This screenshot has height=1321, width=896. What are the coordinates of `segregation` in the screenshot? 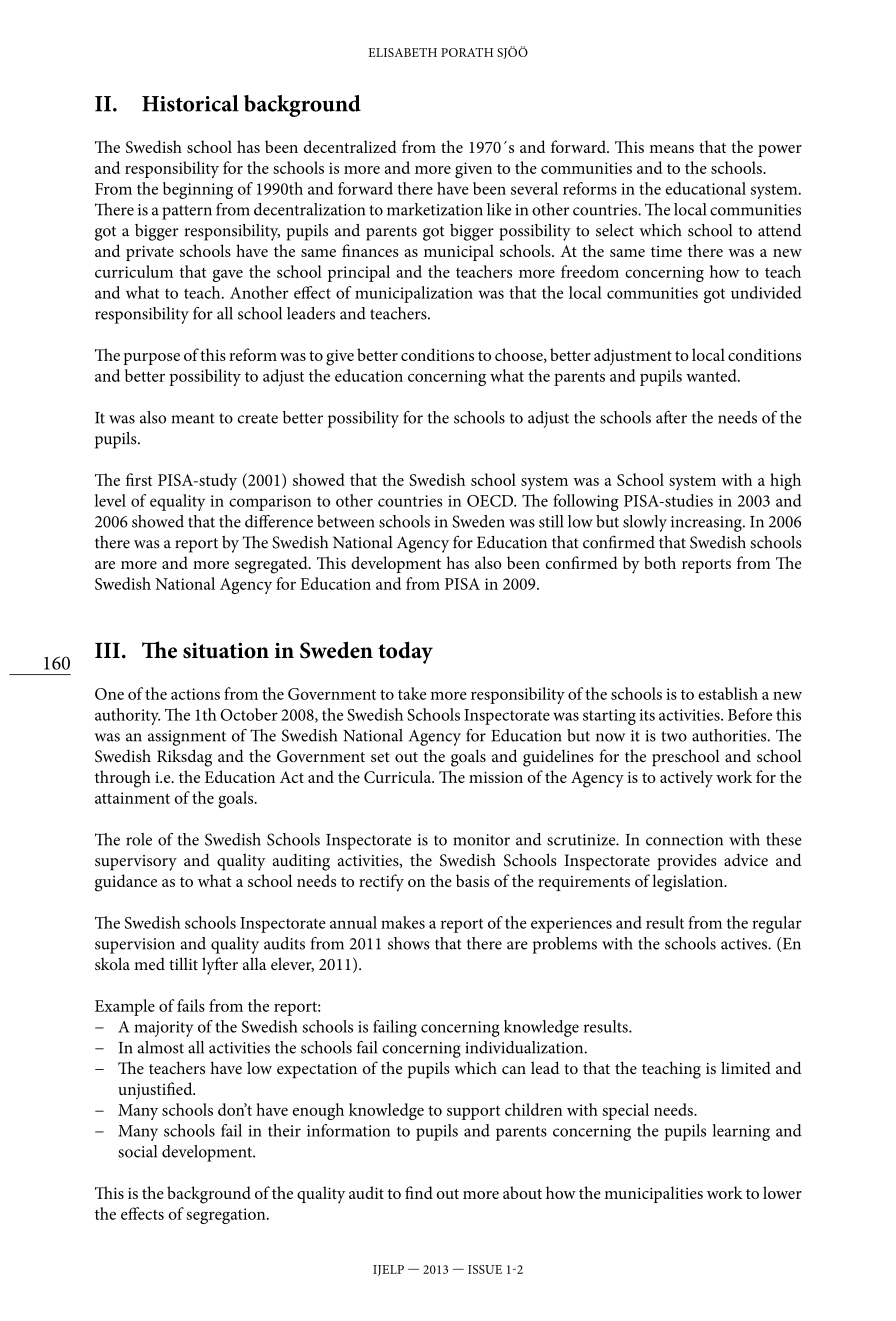 It's located at (227, 1216).
